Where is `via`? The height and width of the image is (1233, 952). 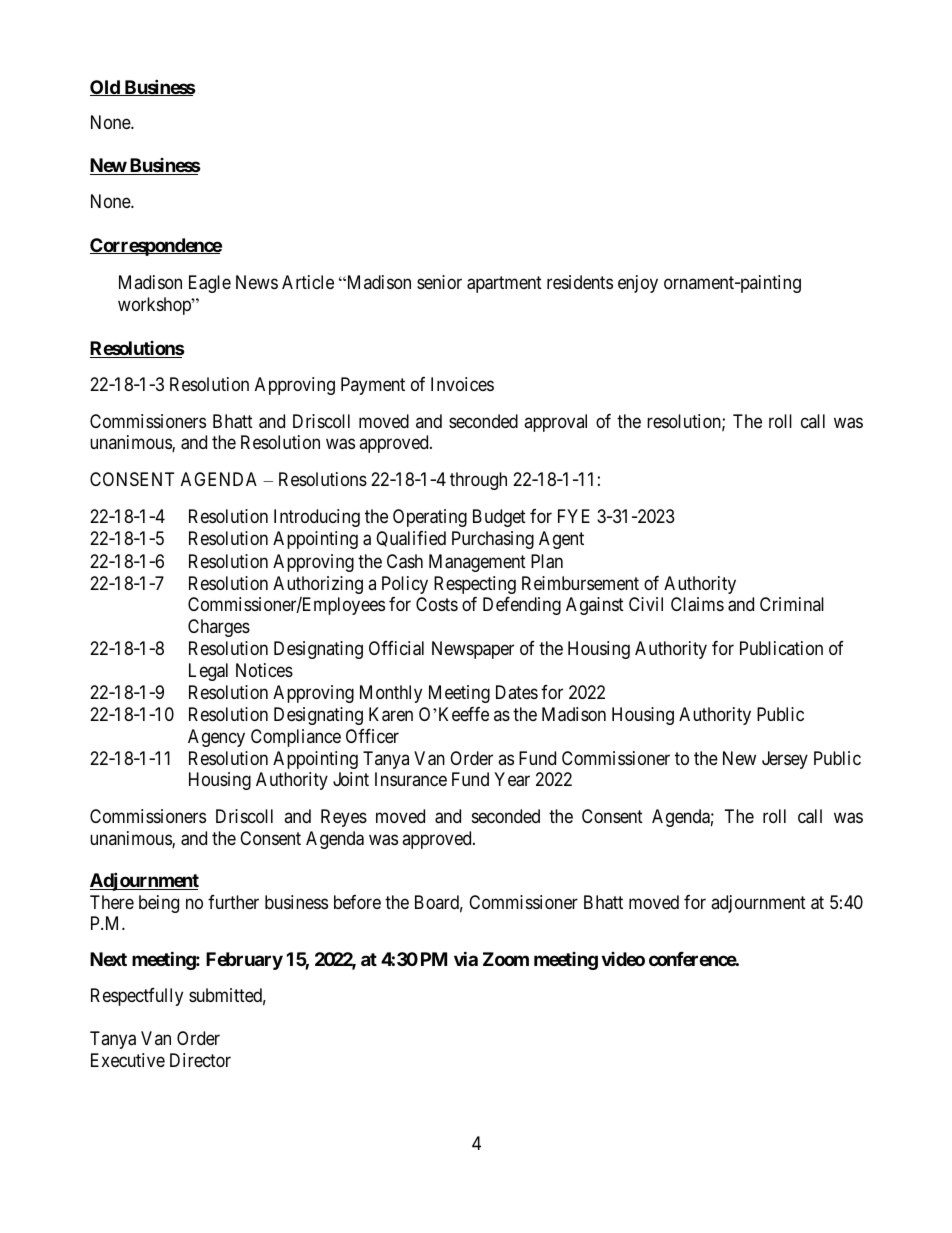 via is located at coordinates (466, 958).
